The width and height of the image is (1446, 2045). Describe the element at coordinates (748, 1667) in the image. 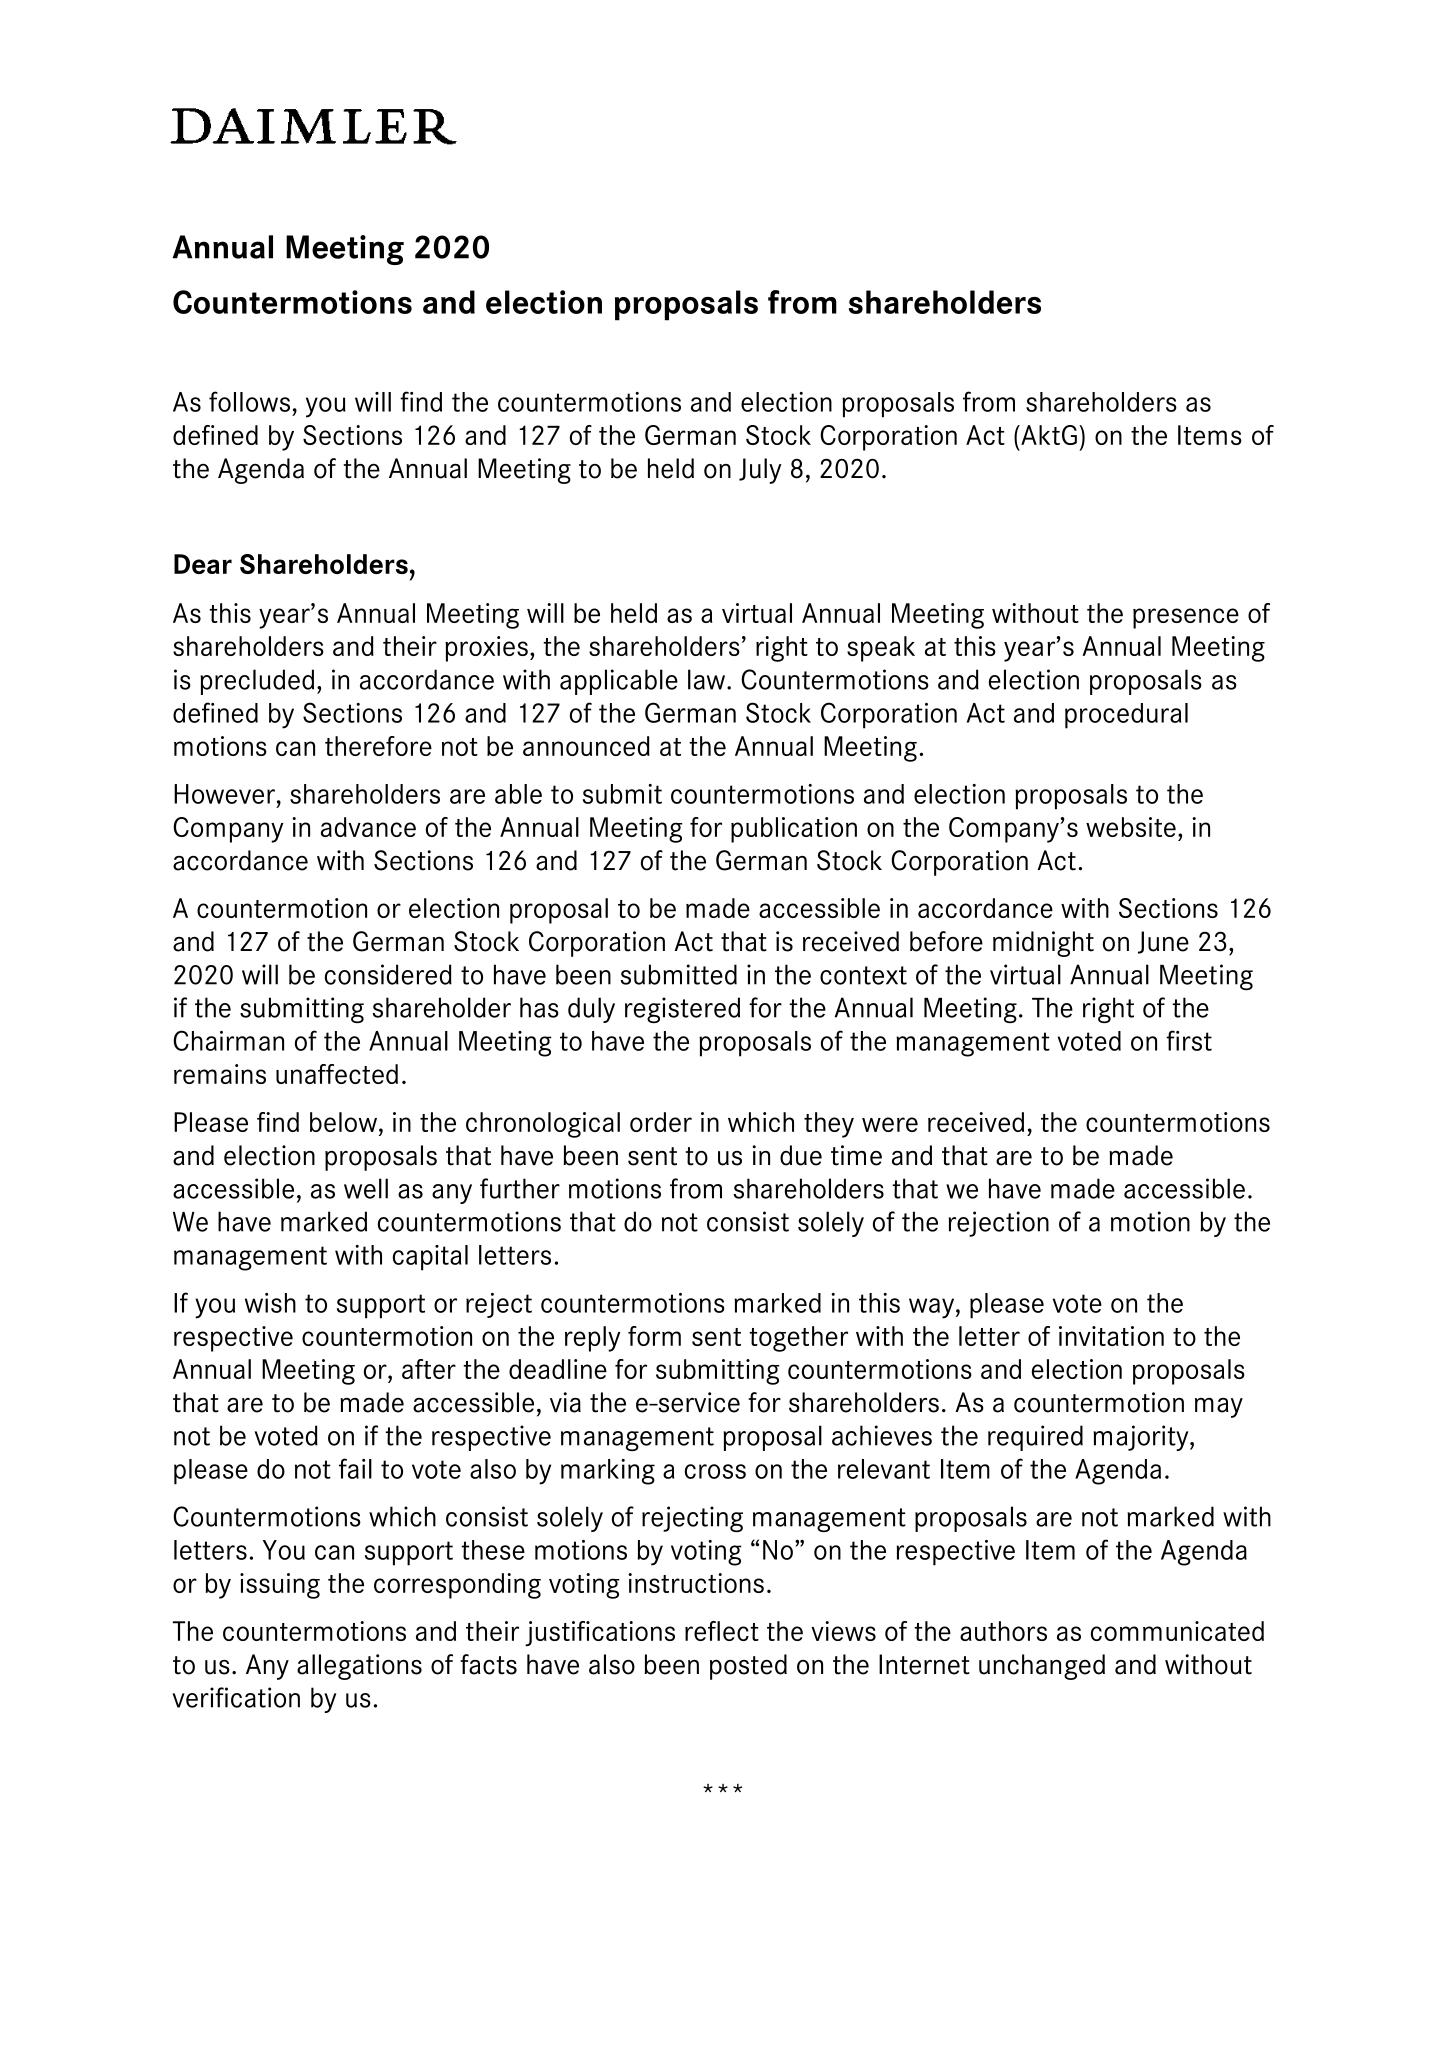

I see `posted` at that location.
